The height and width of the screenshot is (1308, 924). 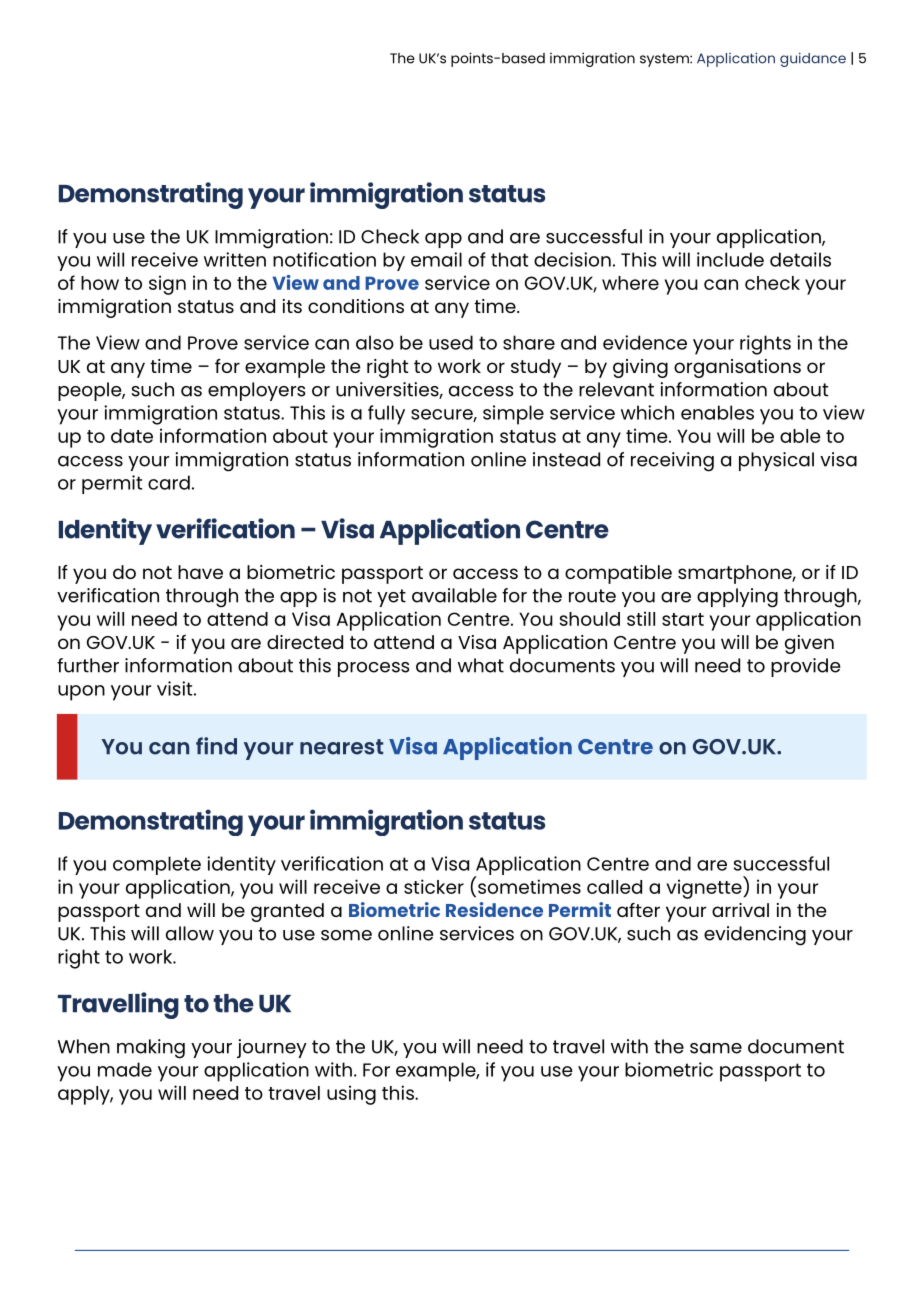 What do you see at coordinates (705, 889) in the screenshot?
I see `vignette` at bounding box center [705, 889].
